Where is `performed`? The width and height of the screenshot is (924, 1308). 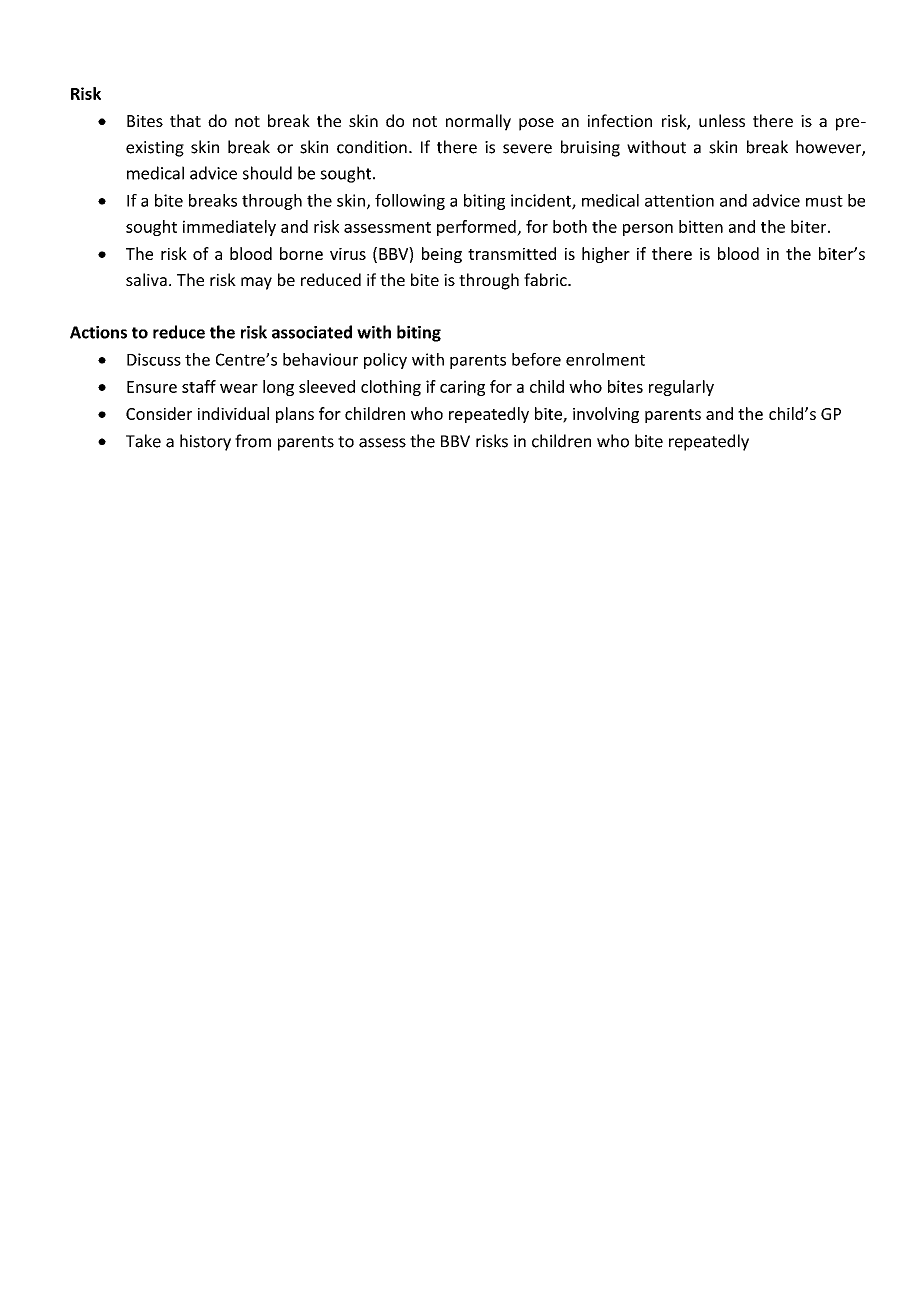
performed is located at coordinates (477, 228).
